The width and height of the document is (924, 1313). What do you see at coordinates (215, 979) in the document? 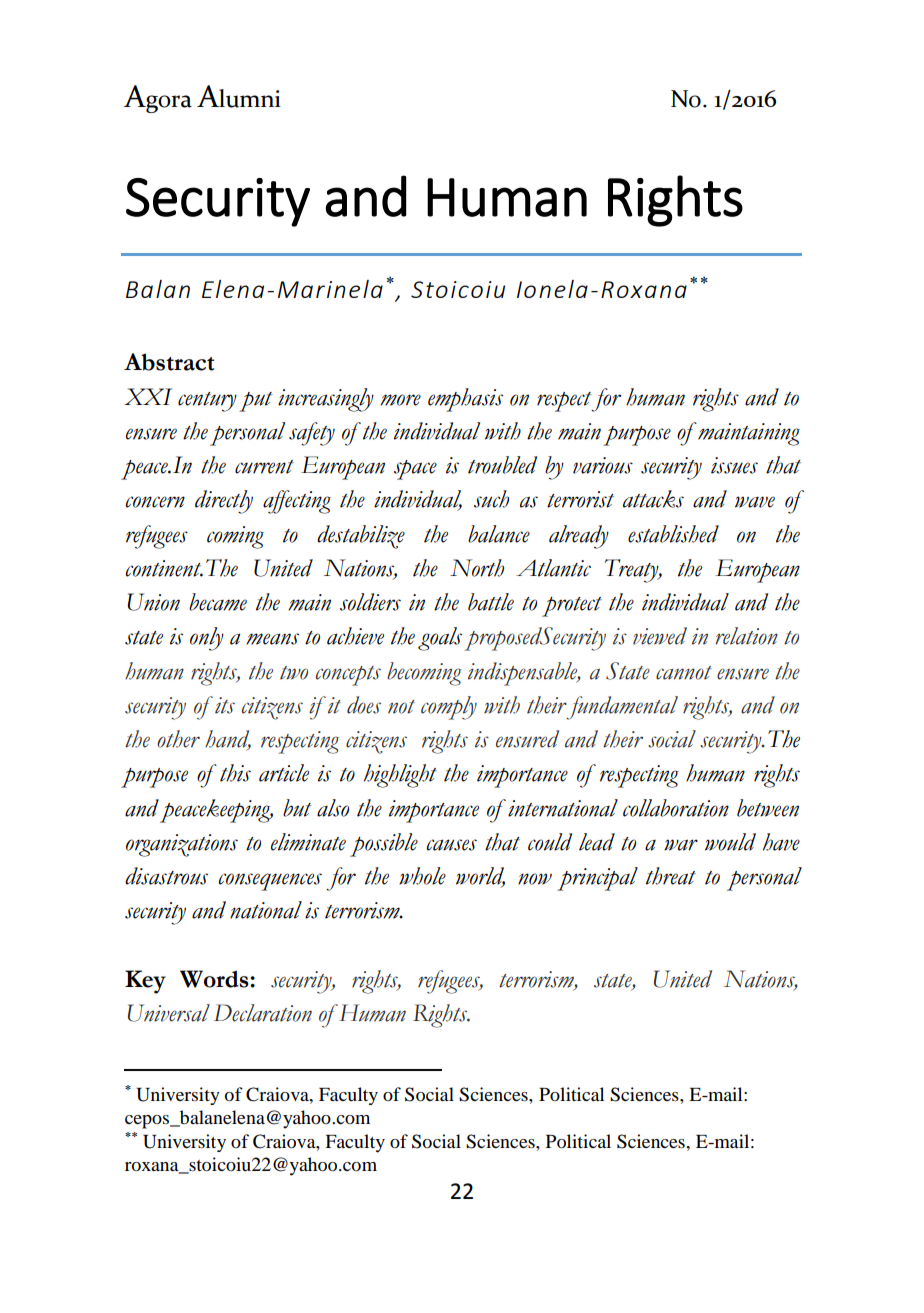
I see `Words` at bounding box center [215, 979].
